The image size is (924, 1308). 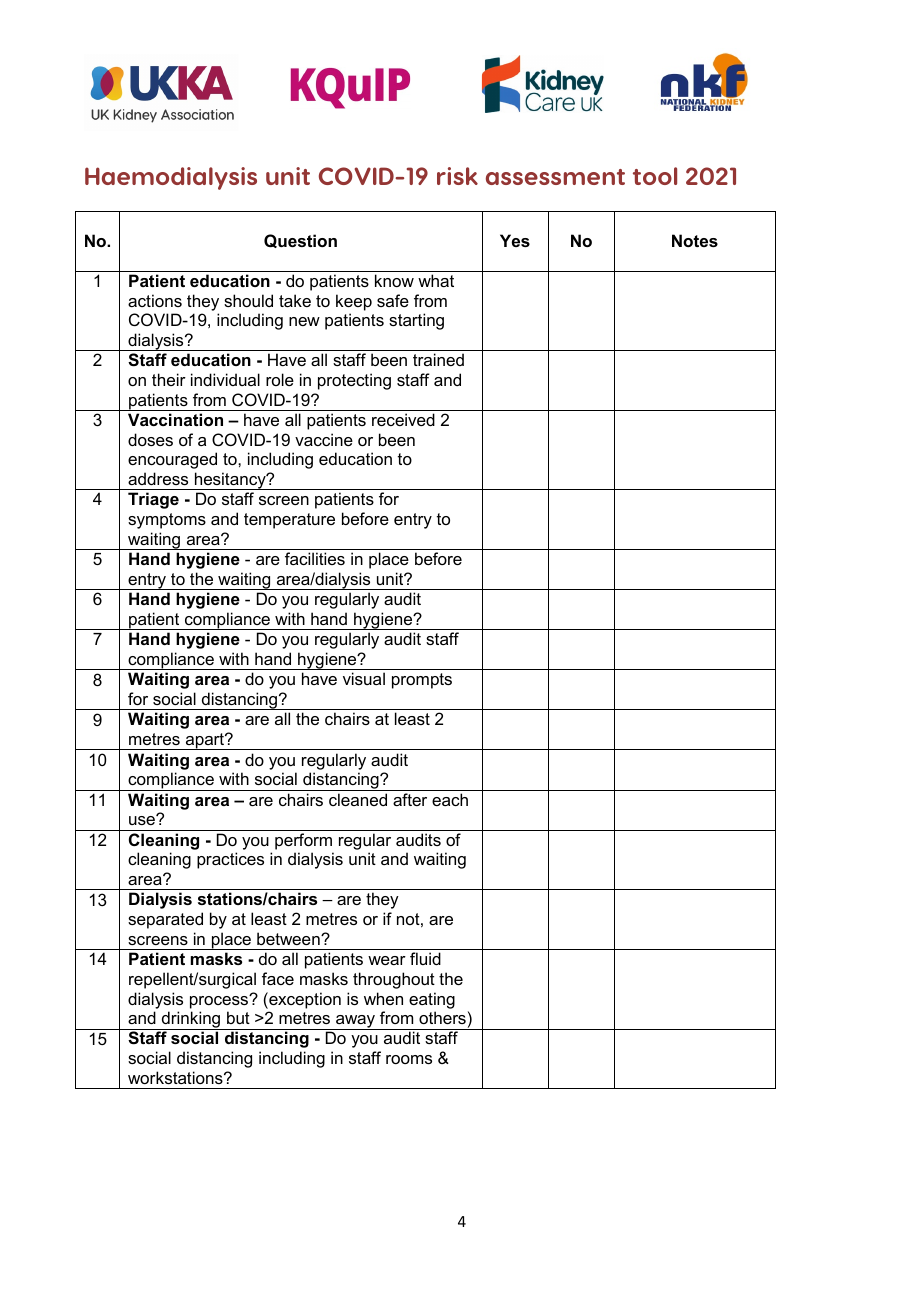 I want to click on Question, so click(x=300, y=241).
